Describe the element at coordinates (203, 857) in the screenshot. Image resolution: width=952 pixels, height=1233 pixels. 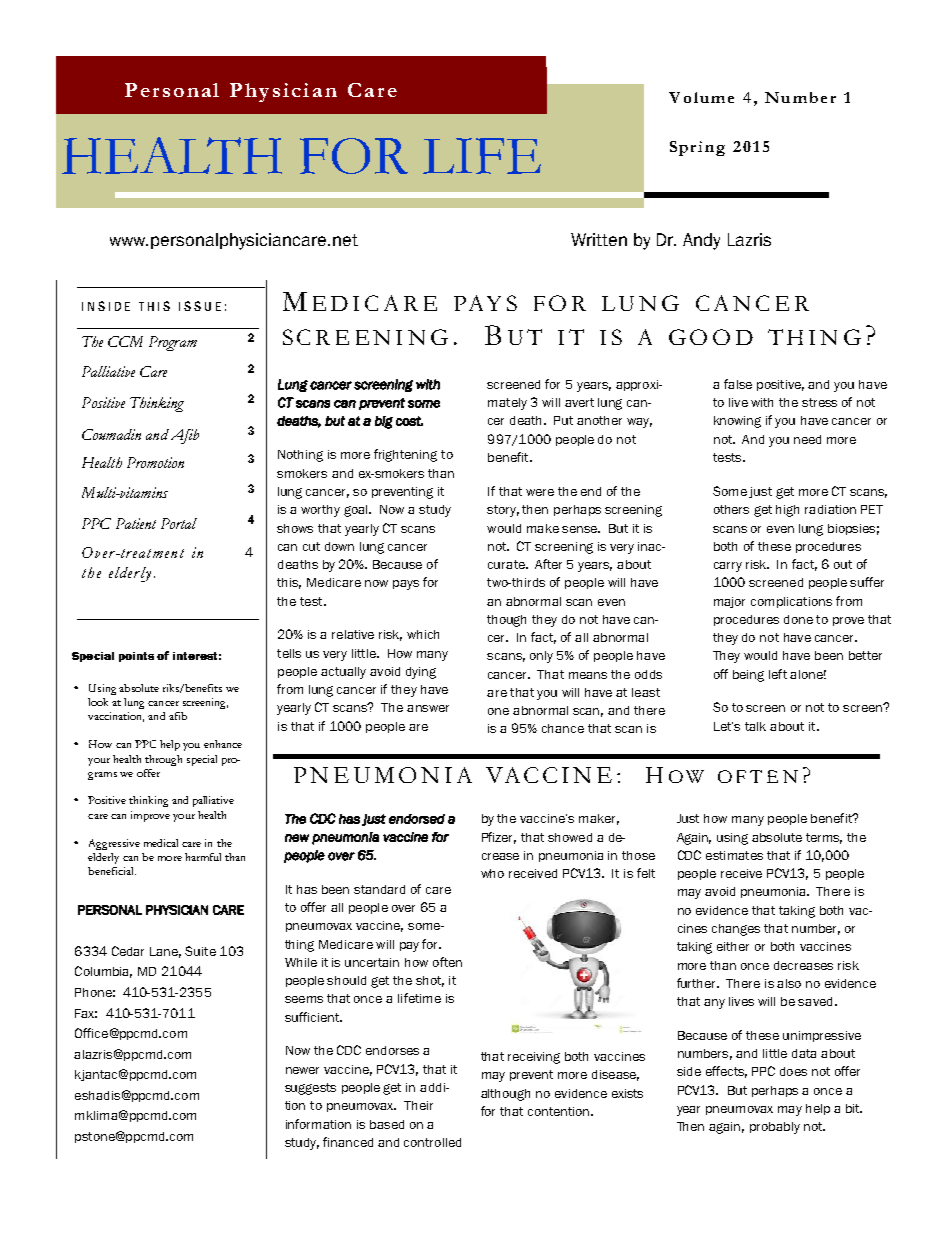
I see `harmful` at that location.
